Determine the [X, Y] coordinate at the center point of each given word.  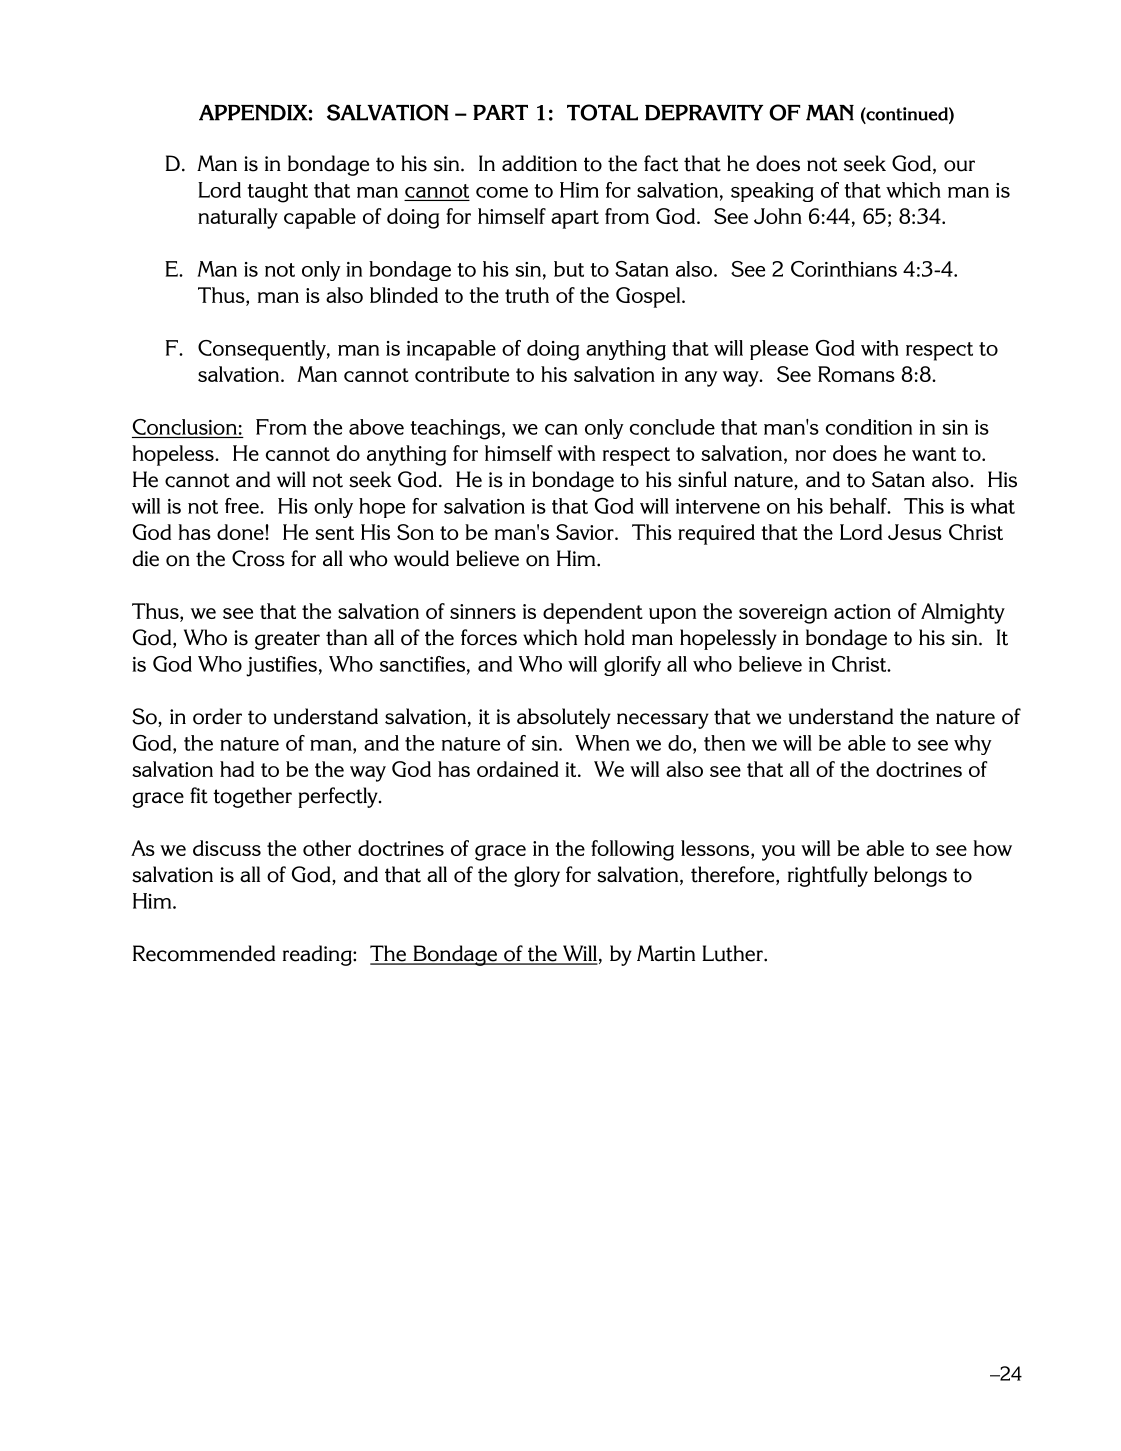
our [959, 166]
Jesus [915, 532]
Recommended [204, 953]
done [241, 532]
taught [277, 192]
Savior [586, 532]
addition [539, 163]
